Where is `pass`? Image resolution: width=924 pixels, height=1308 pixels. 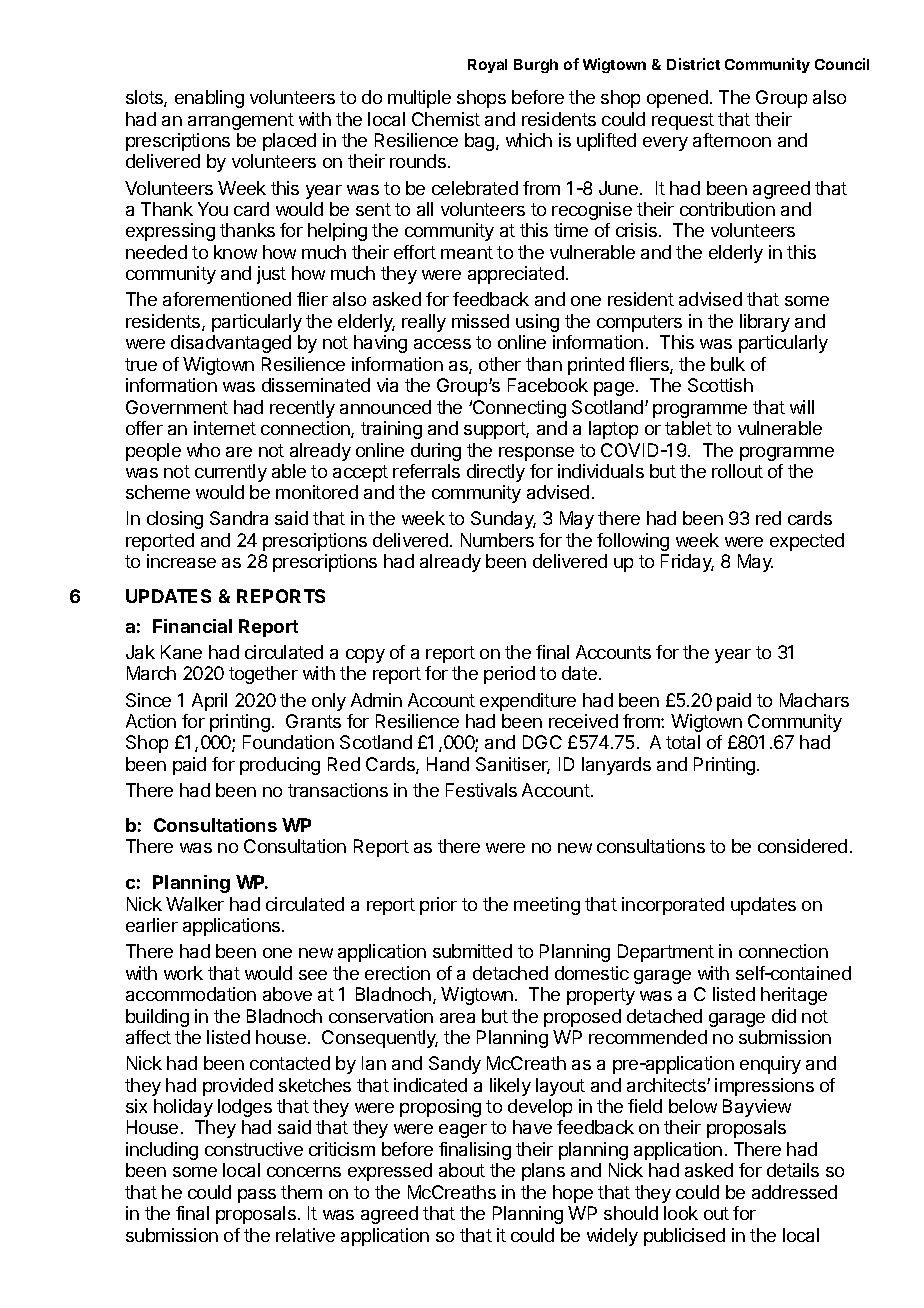 pass is located at coordinates (257, 1196).
